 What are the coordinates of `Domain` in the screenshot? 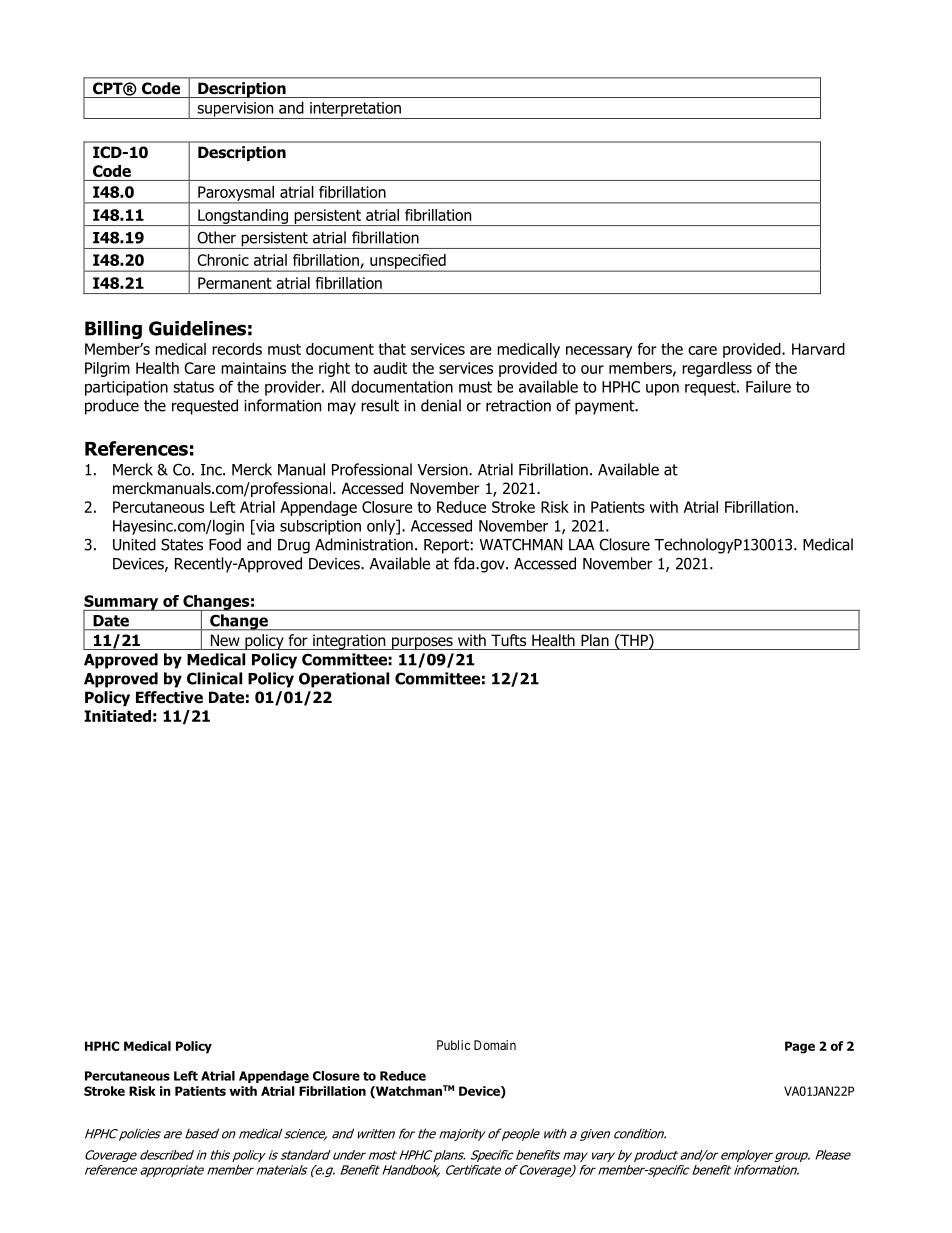 It's located at (495, 1045).
